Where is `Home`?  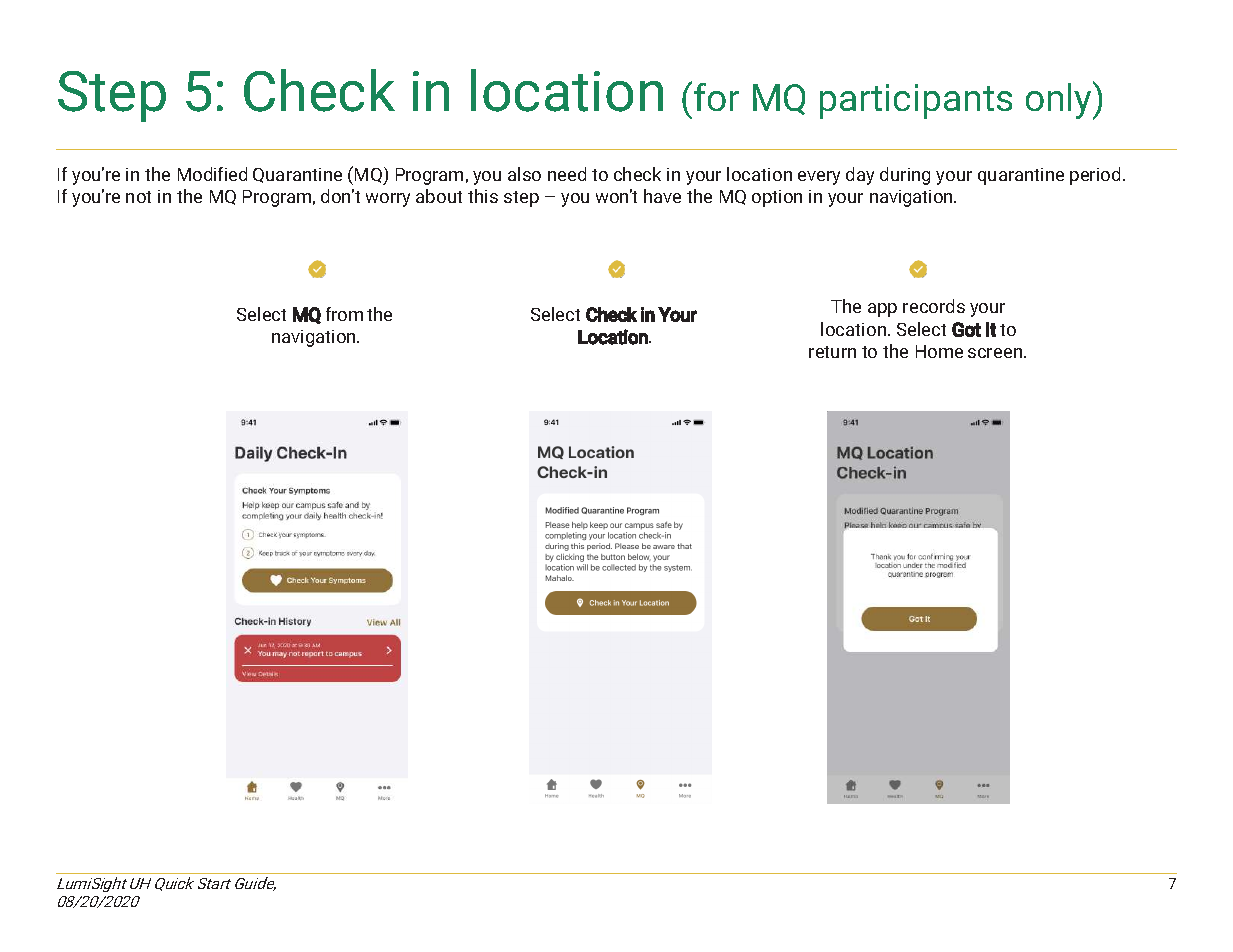 Home is located at coordinates (939, 351).
